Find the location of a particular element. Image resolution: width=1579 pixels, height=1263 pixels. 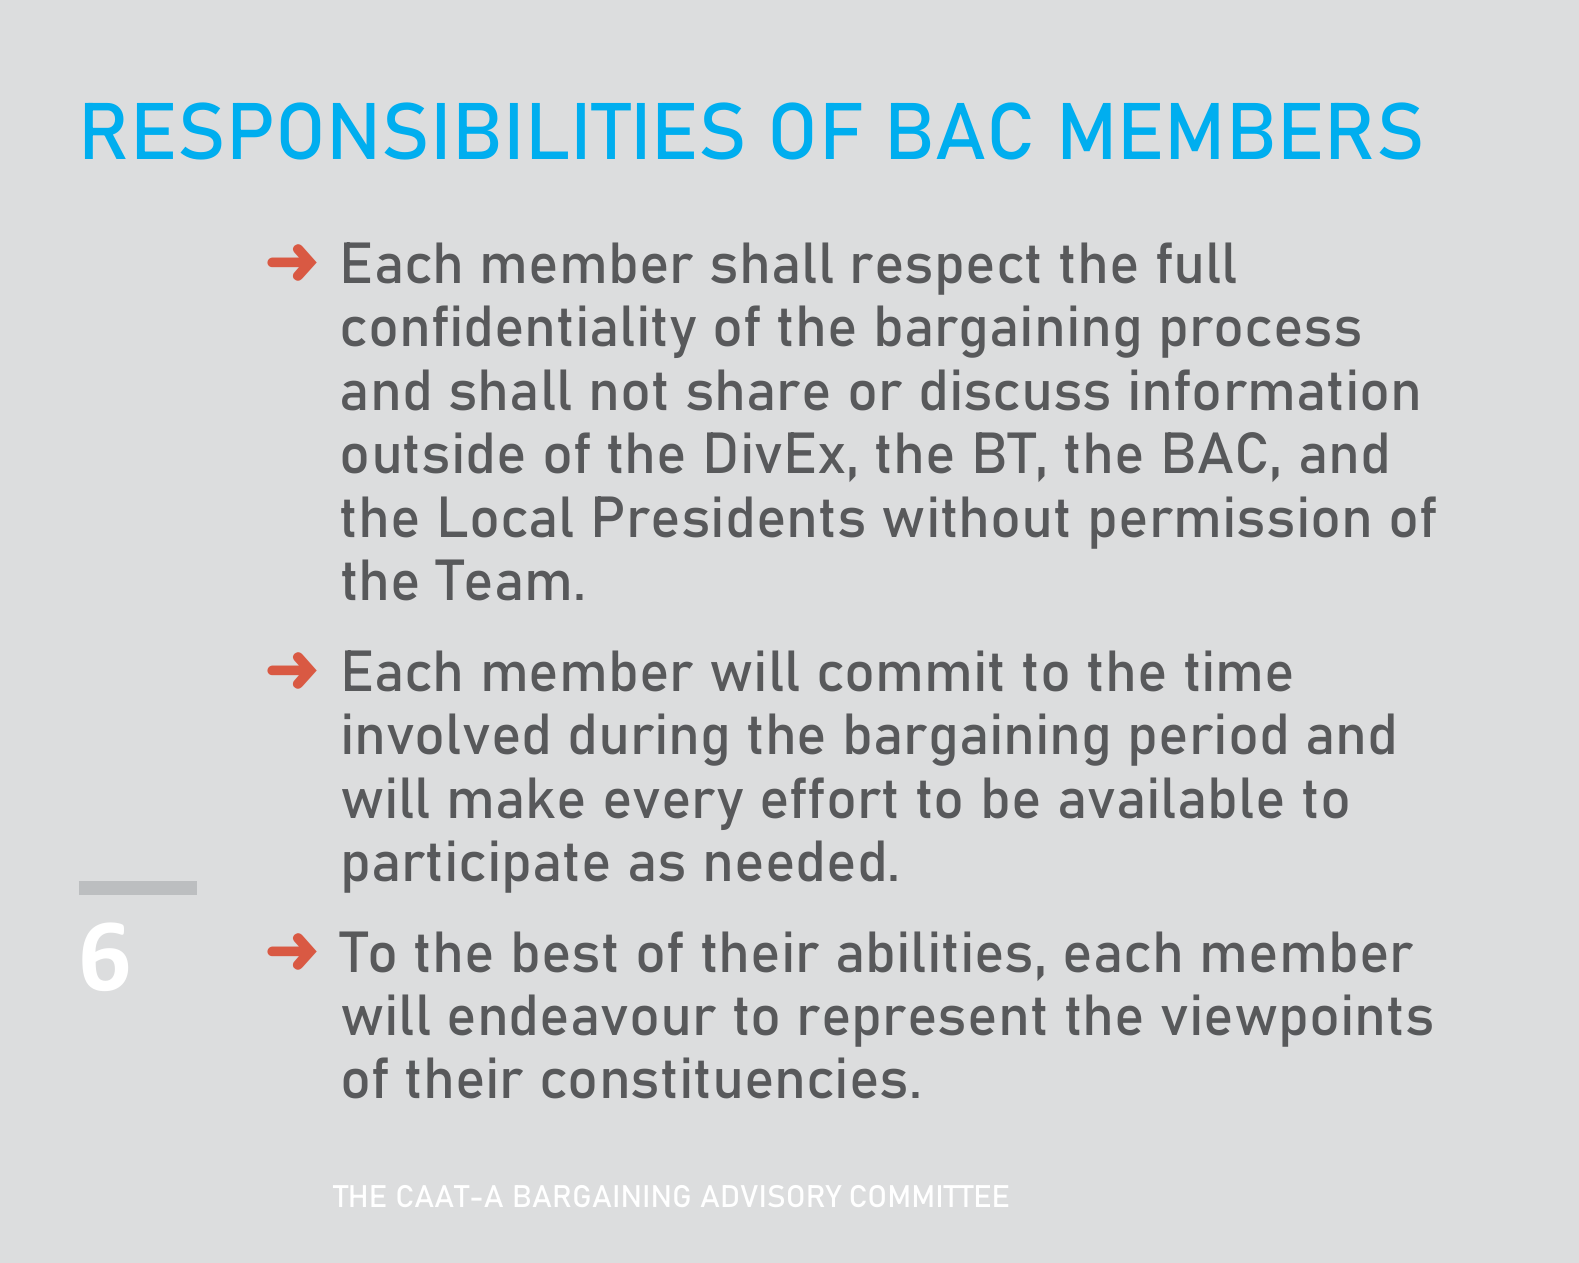

represent is located at coordinates (922, 1022).
